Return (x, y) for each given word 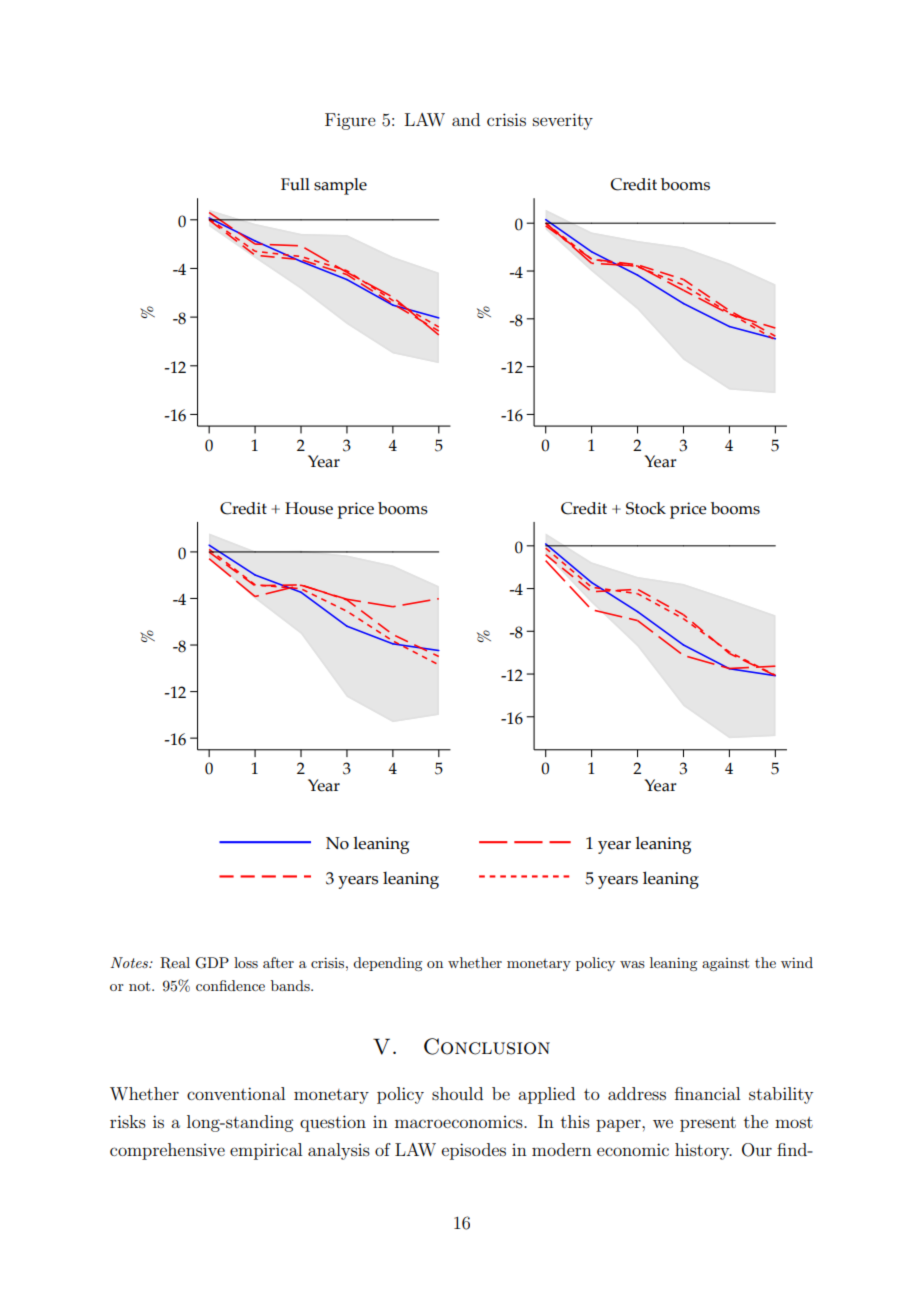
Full (295, 184)
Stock (646, 508)
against (725, 964)
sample (340, 186)
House (309, 508)
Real (175, 963)
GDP (212, 963)
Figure (350, 121)
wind (797, 962)
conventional (236, 1093)
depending (387, 964)
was (632, 964)
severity (563, 121)
